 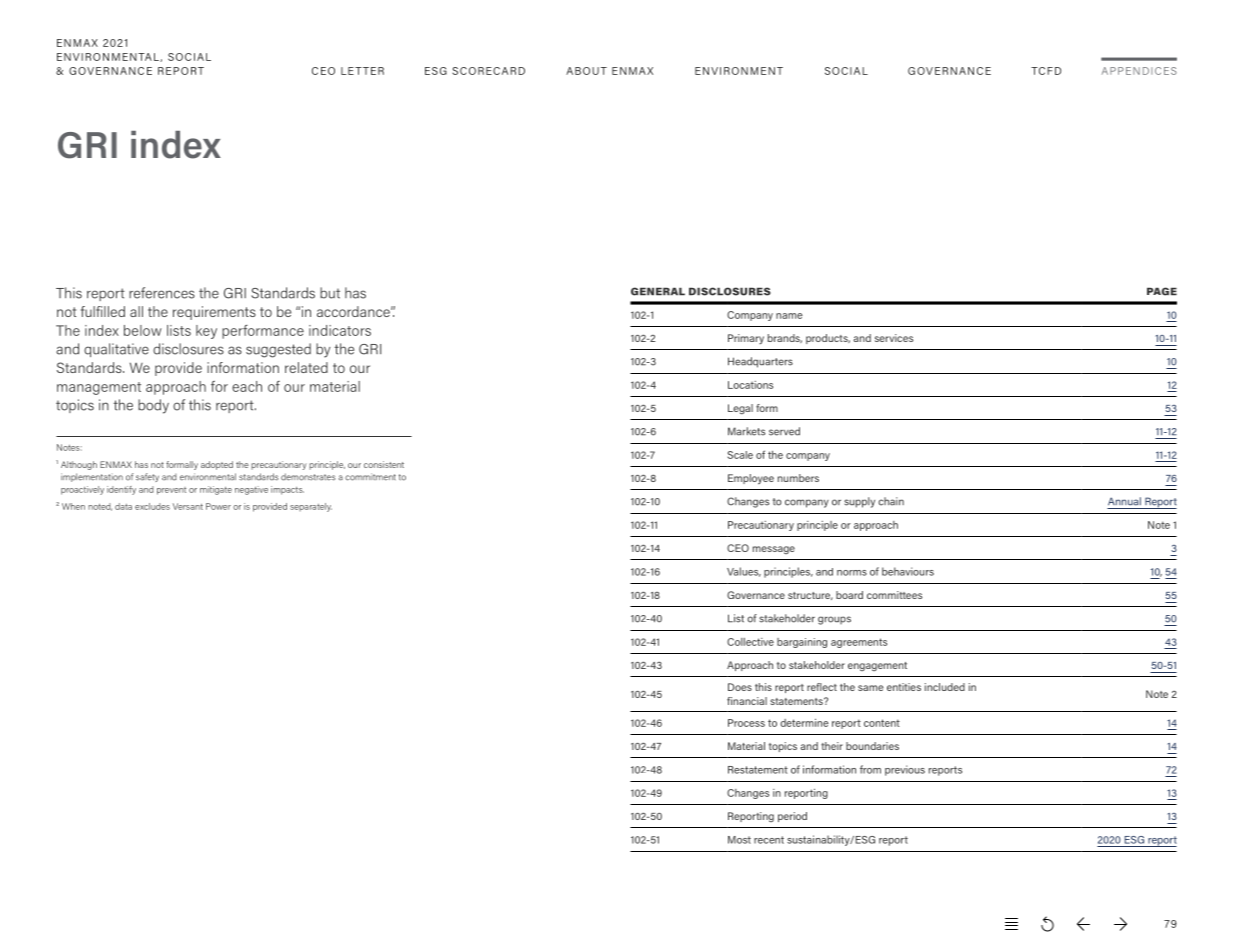 I want to click on GENERAL, so click(x=658, y=291).
